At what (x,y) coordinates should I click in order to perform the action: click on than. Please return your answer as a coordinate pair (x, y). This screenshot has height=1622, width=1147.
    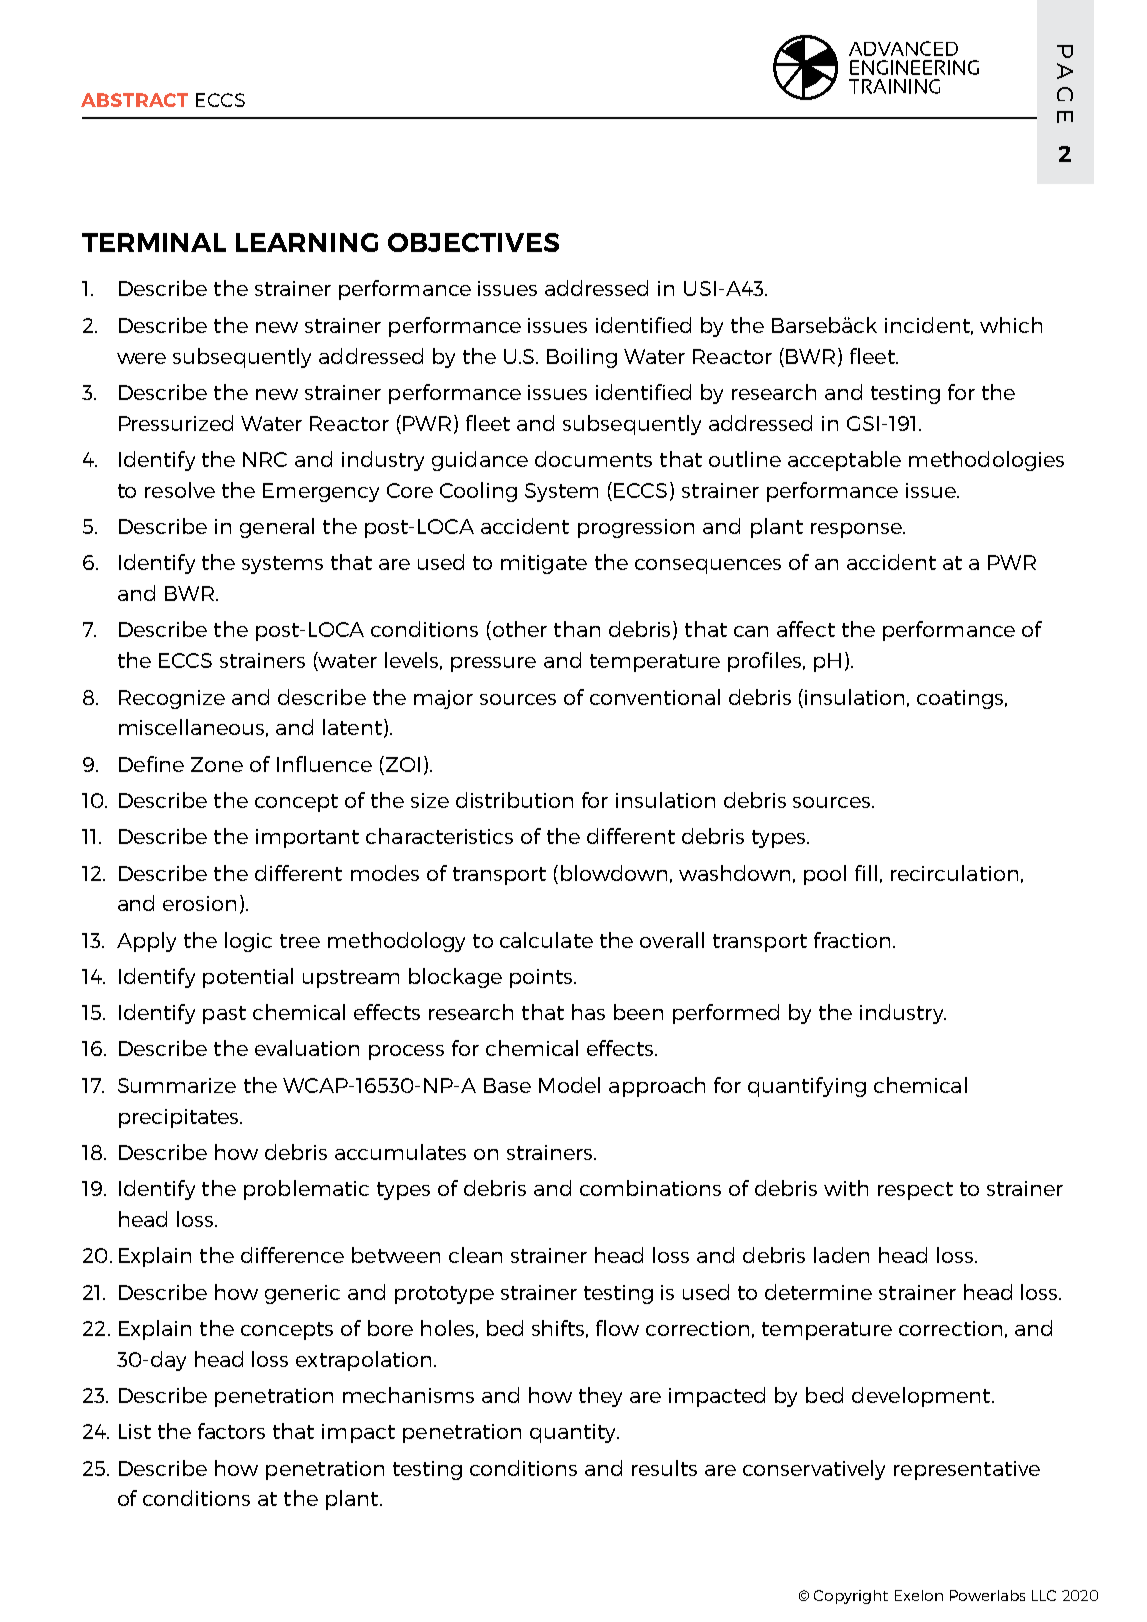
    Looking at the image, I should click on (577, 629).
